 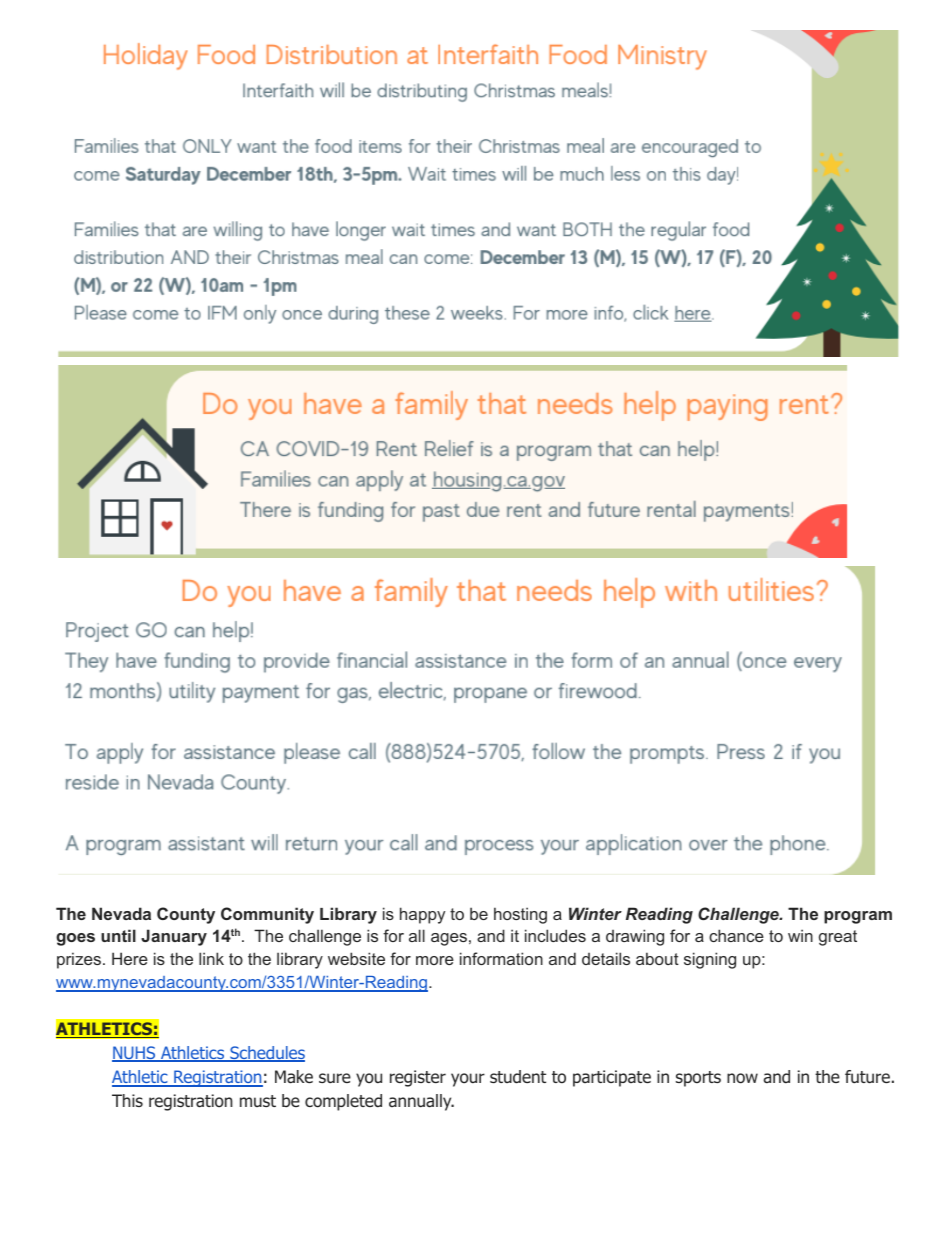 What do you see at coordinates (127, 1100) in the screenshot?
I see `This` at bounding box center [127, 1100].
